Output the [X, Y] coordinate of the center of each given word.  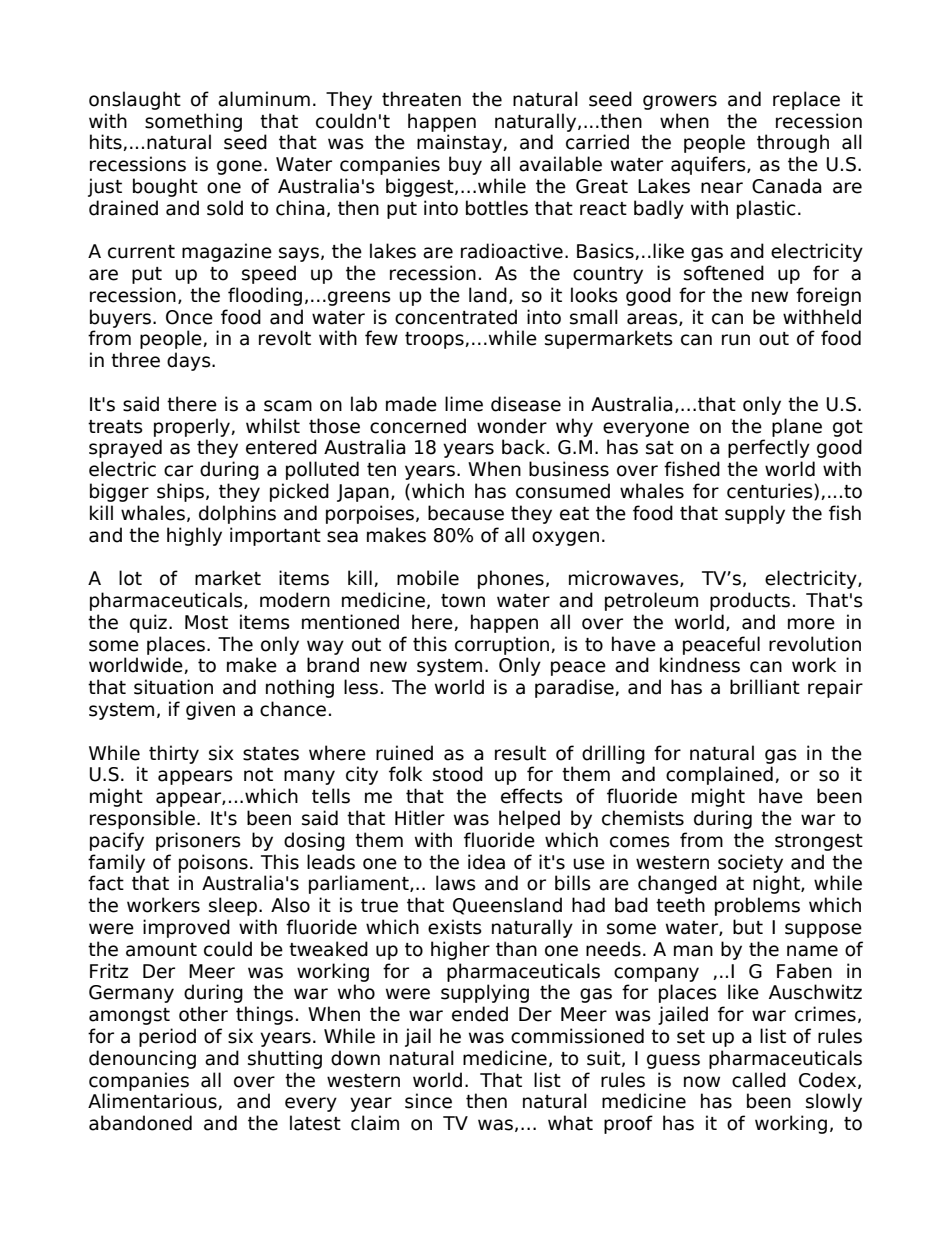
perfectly [769, 448]
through [793, 143]
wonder [512, 426]
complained [719, 775]
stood [458, 774]
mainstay [460, 143]
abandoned [140, 1123]
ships [180, 492]
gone [239, 167]
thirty [174, 754]
